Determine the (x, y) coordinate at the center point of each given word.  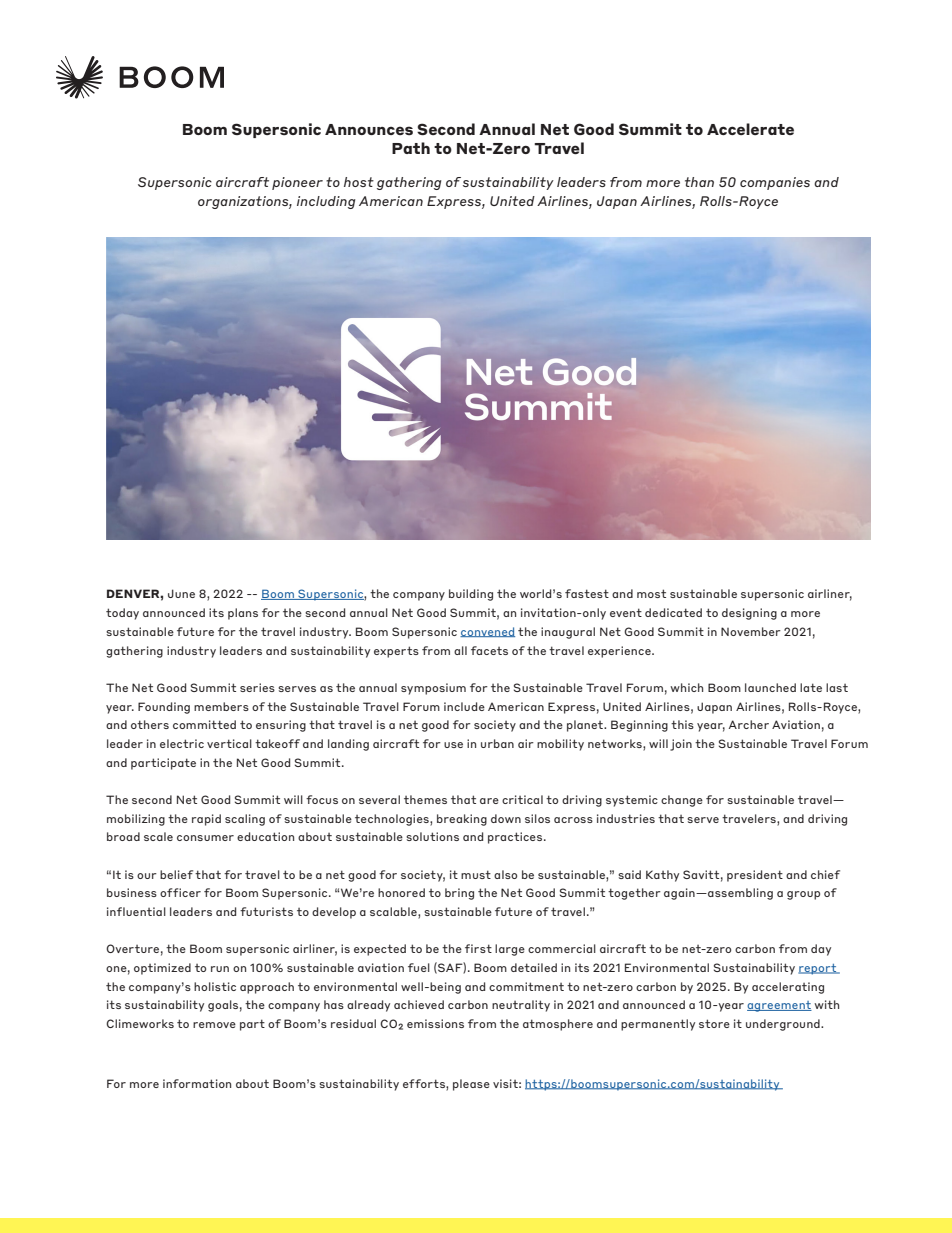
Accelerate (750, 129)
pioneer (297, 183)
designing (749, 614)
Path (411, 148)
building (471, 595)
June (181, 593)
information (197, 1083)
